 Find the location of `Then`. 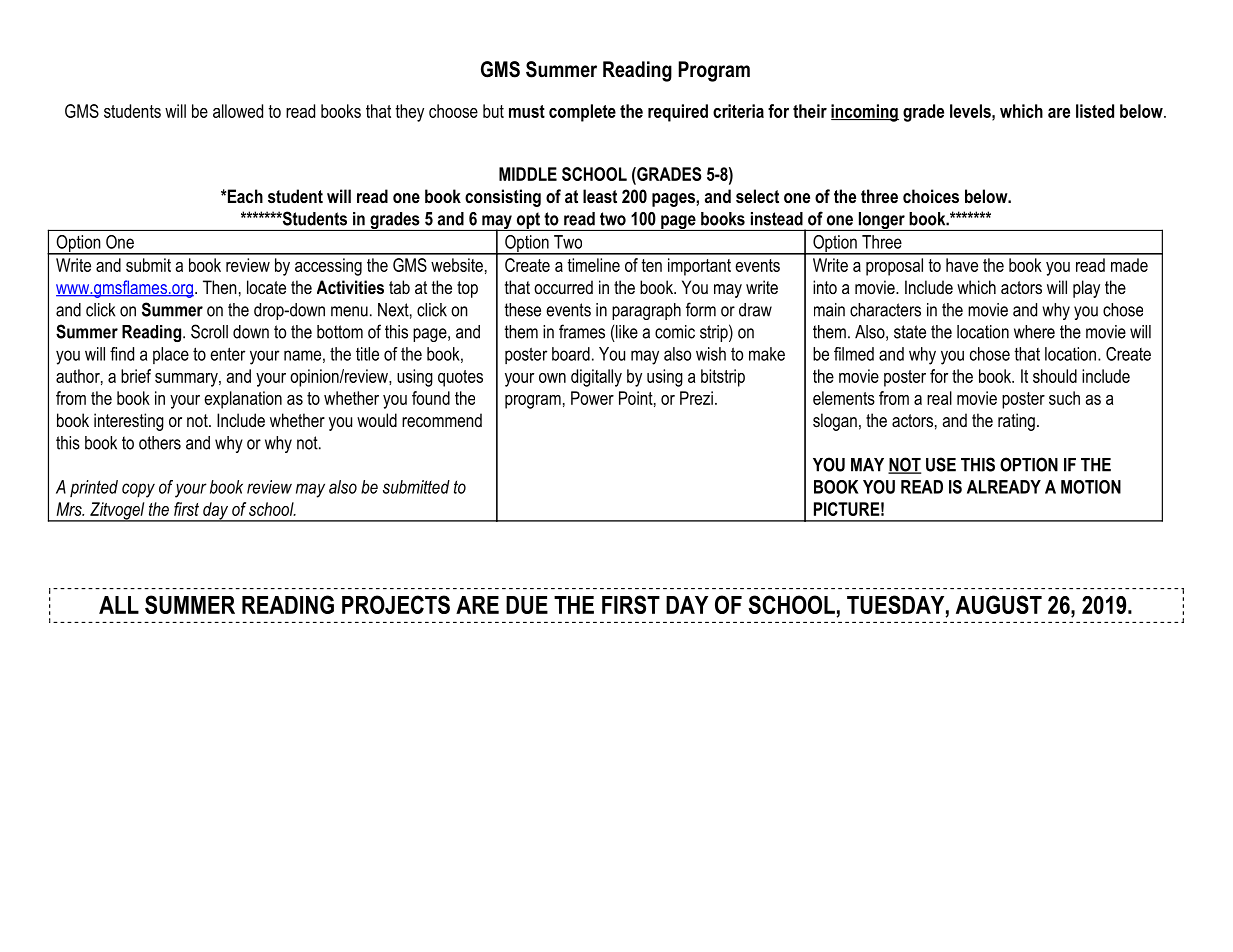

Then is located at coordinates (220, 287).
